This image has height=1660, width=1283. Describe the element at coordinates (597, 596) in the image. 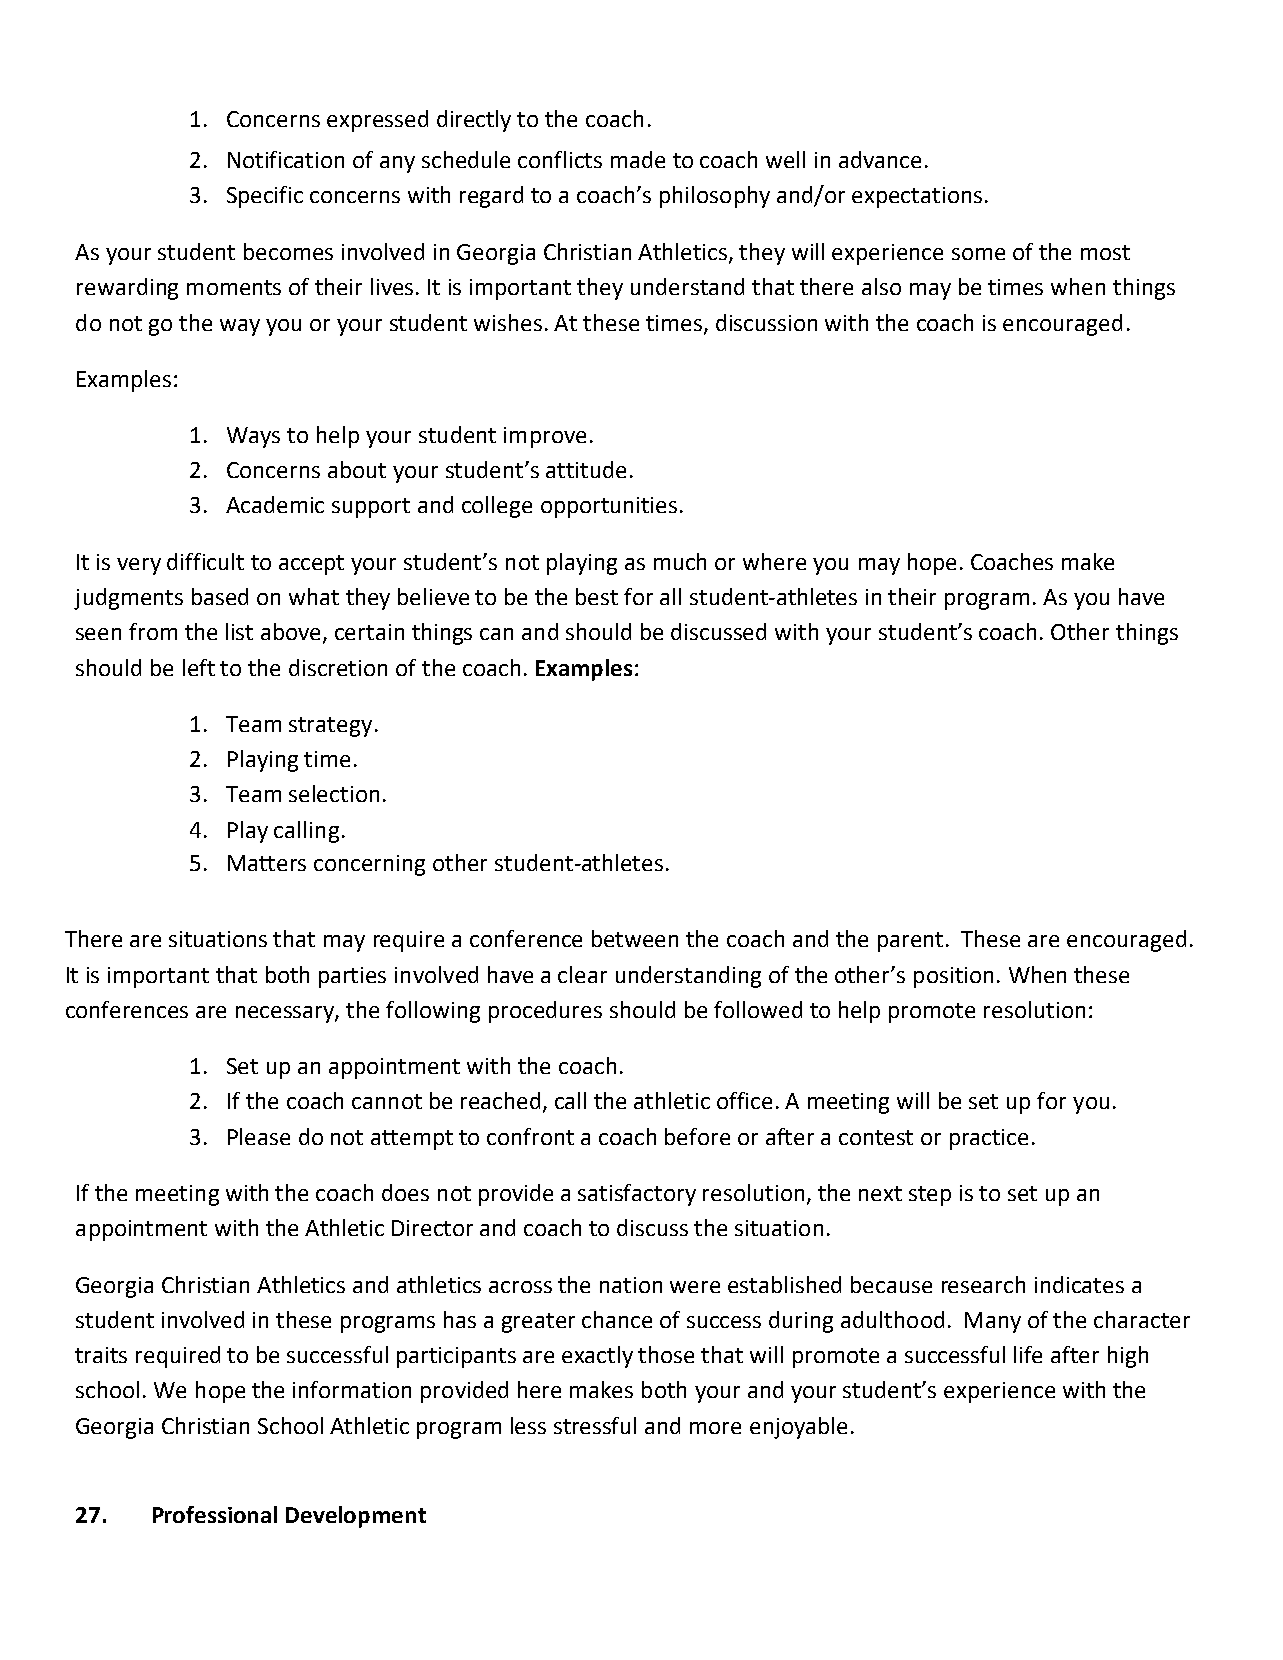

I see `best` at that location.
